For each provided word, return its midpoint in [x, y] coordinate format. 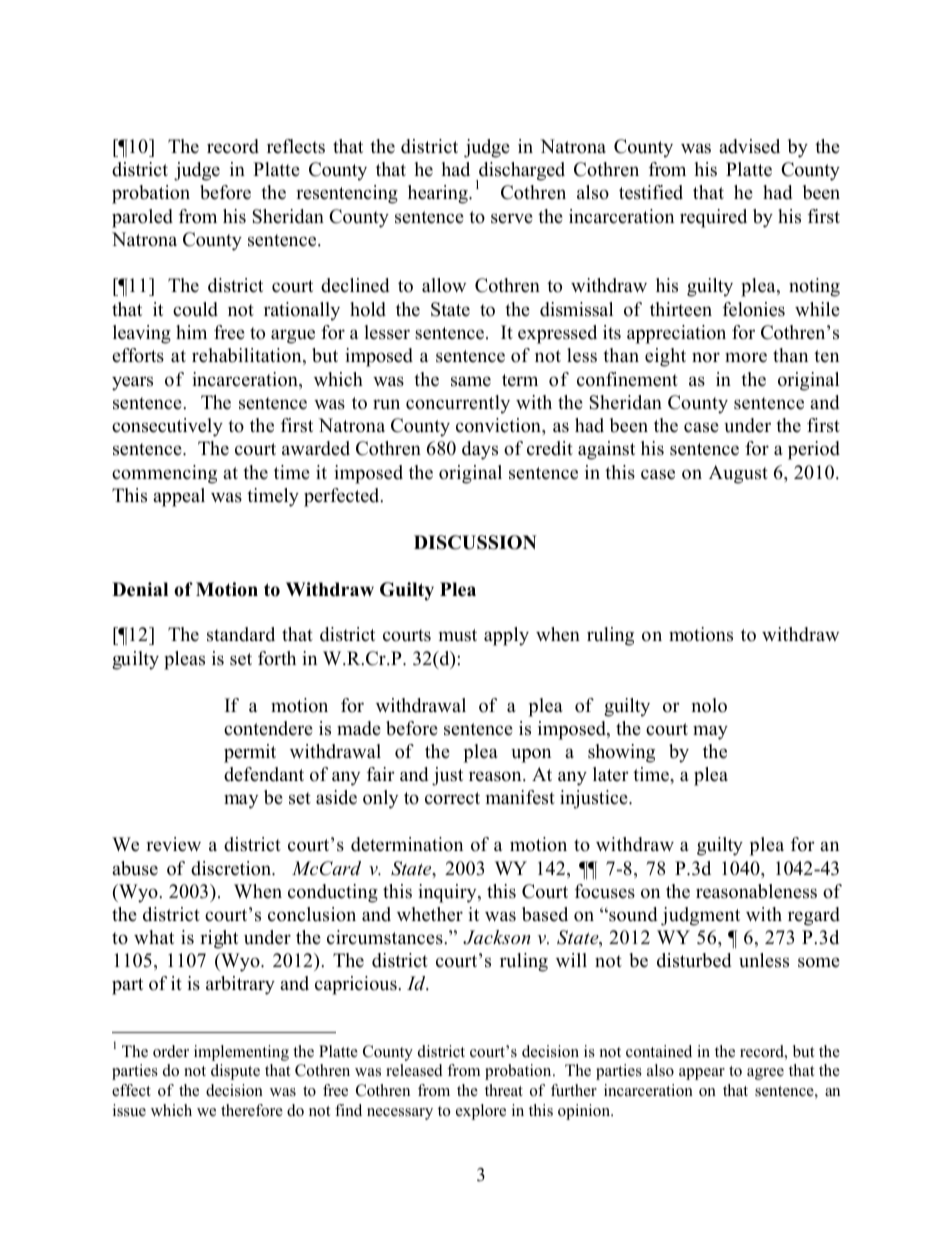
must [458, 635]
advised [749, 146]
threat [504, 1090]
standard [241, 634]
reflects [296, 146]
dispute [235, 1072]
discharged [521, 172]
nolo [709, 705]
